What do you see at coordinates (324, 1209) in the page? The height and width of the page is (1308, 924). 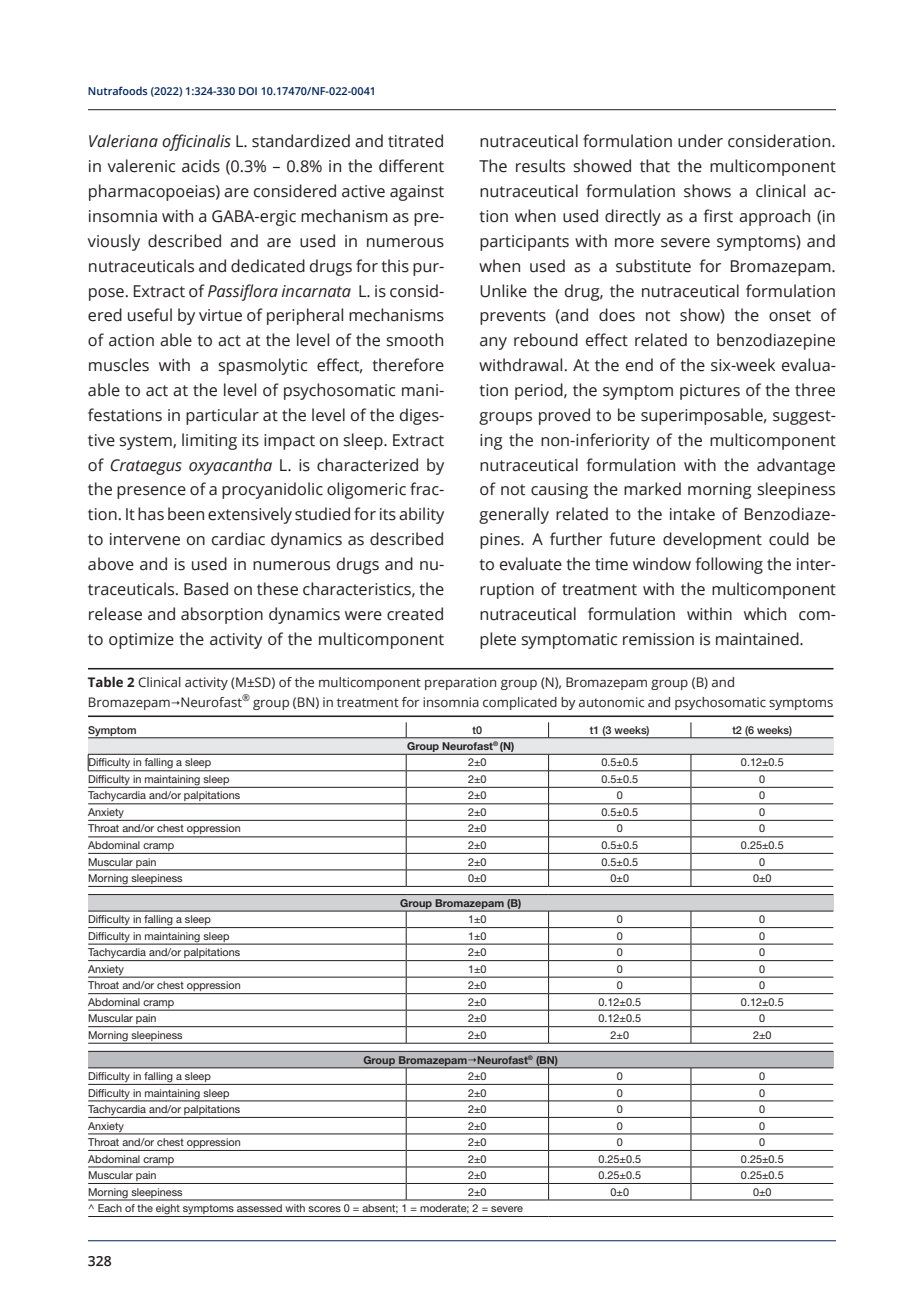 I see `scores` at bounding box center [324, 1209].
